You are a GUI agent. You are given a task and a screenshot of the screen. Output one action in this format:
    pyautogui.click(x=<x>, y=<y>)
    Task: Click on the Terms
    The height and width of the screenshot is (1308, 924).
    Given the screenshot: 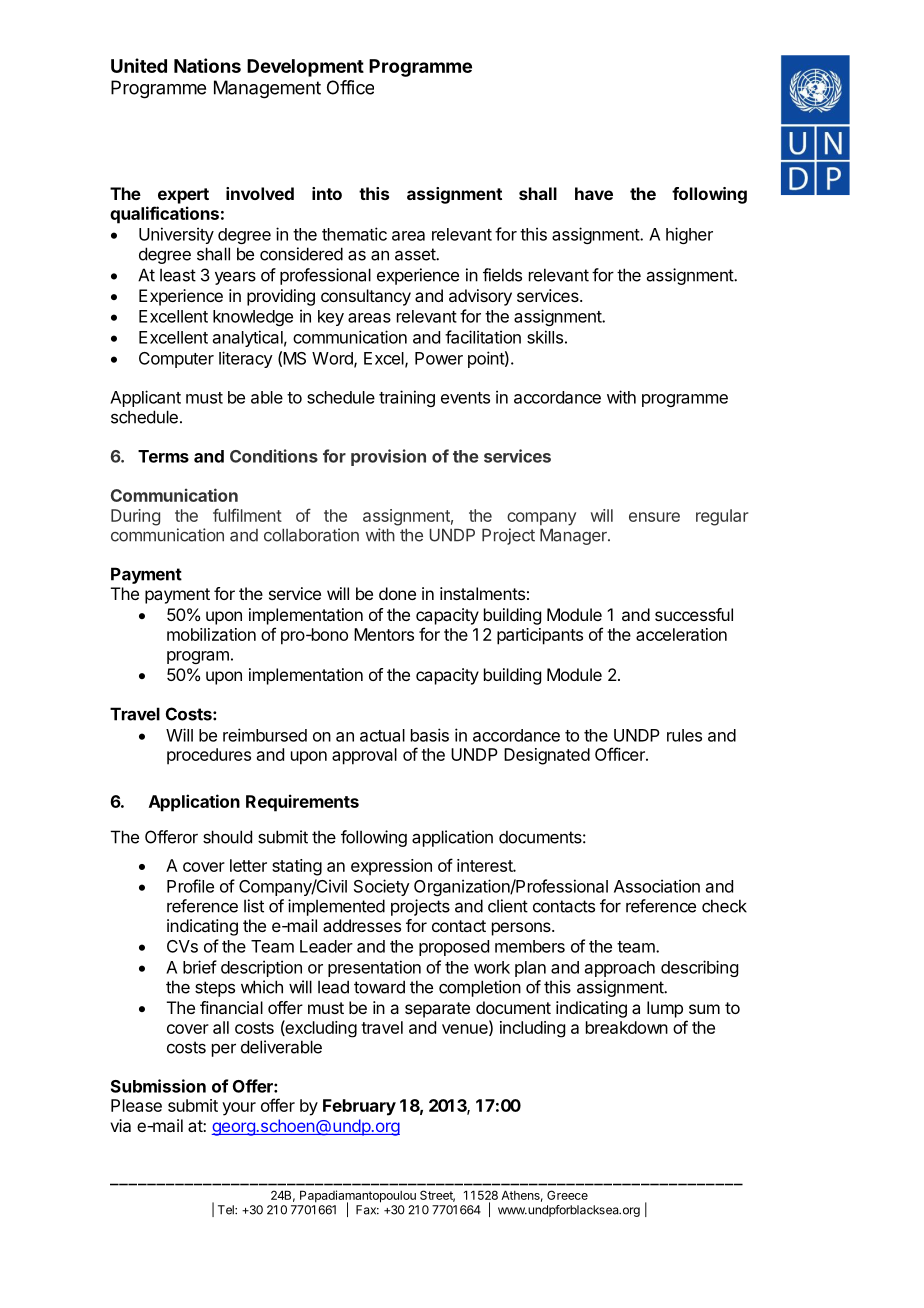 What is the action you would take?
    pyautogui.click(x=163, y=456)
